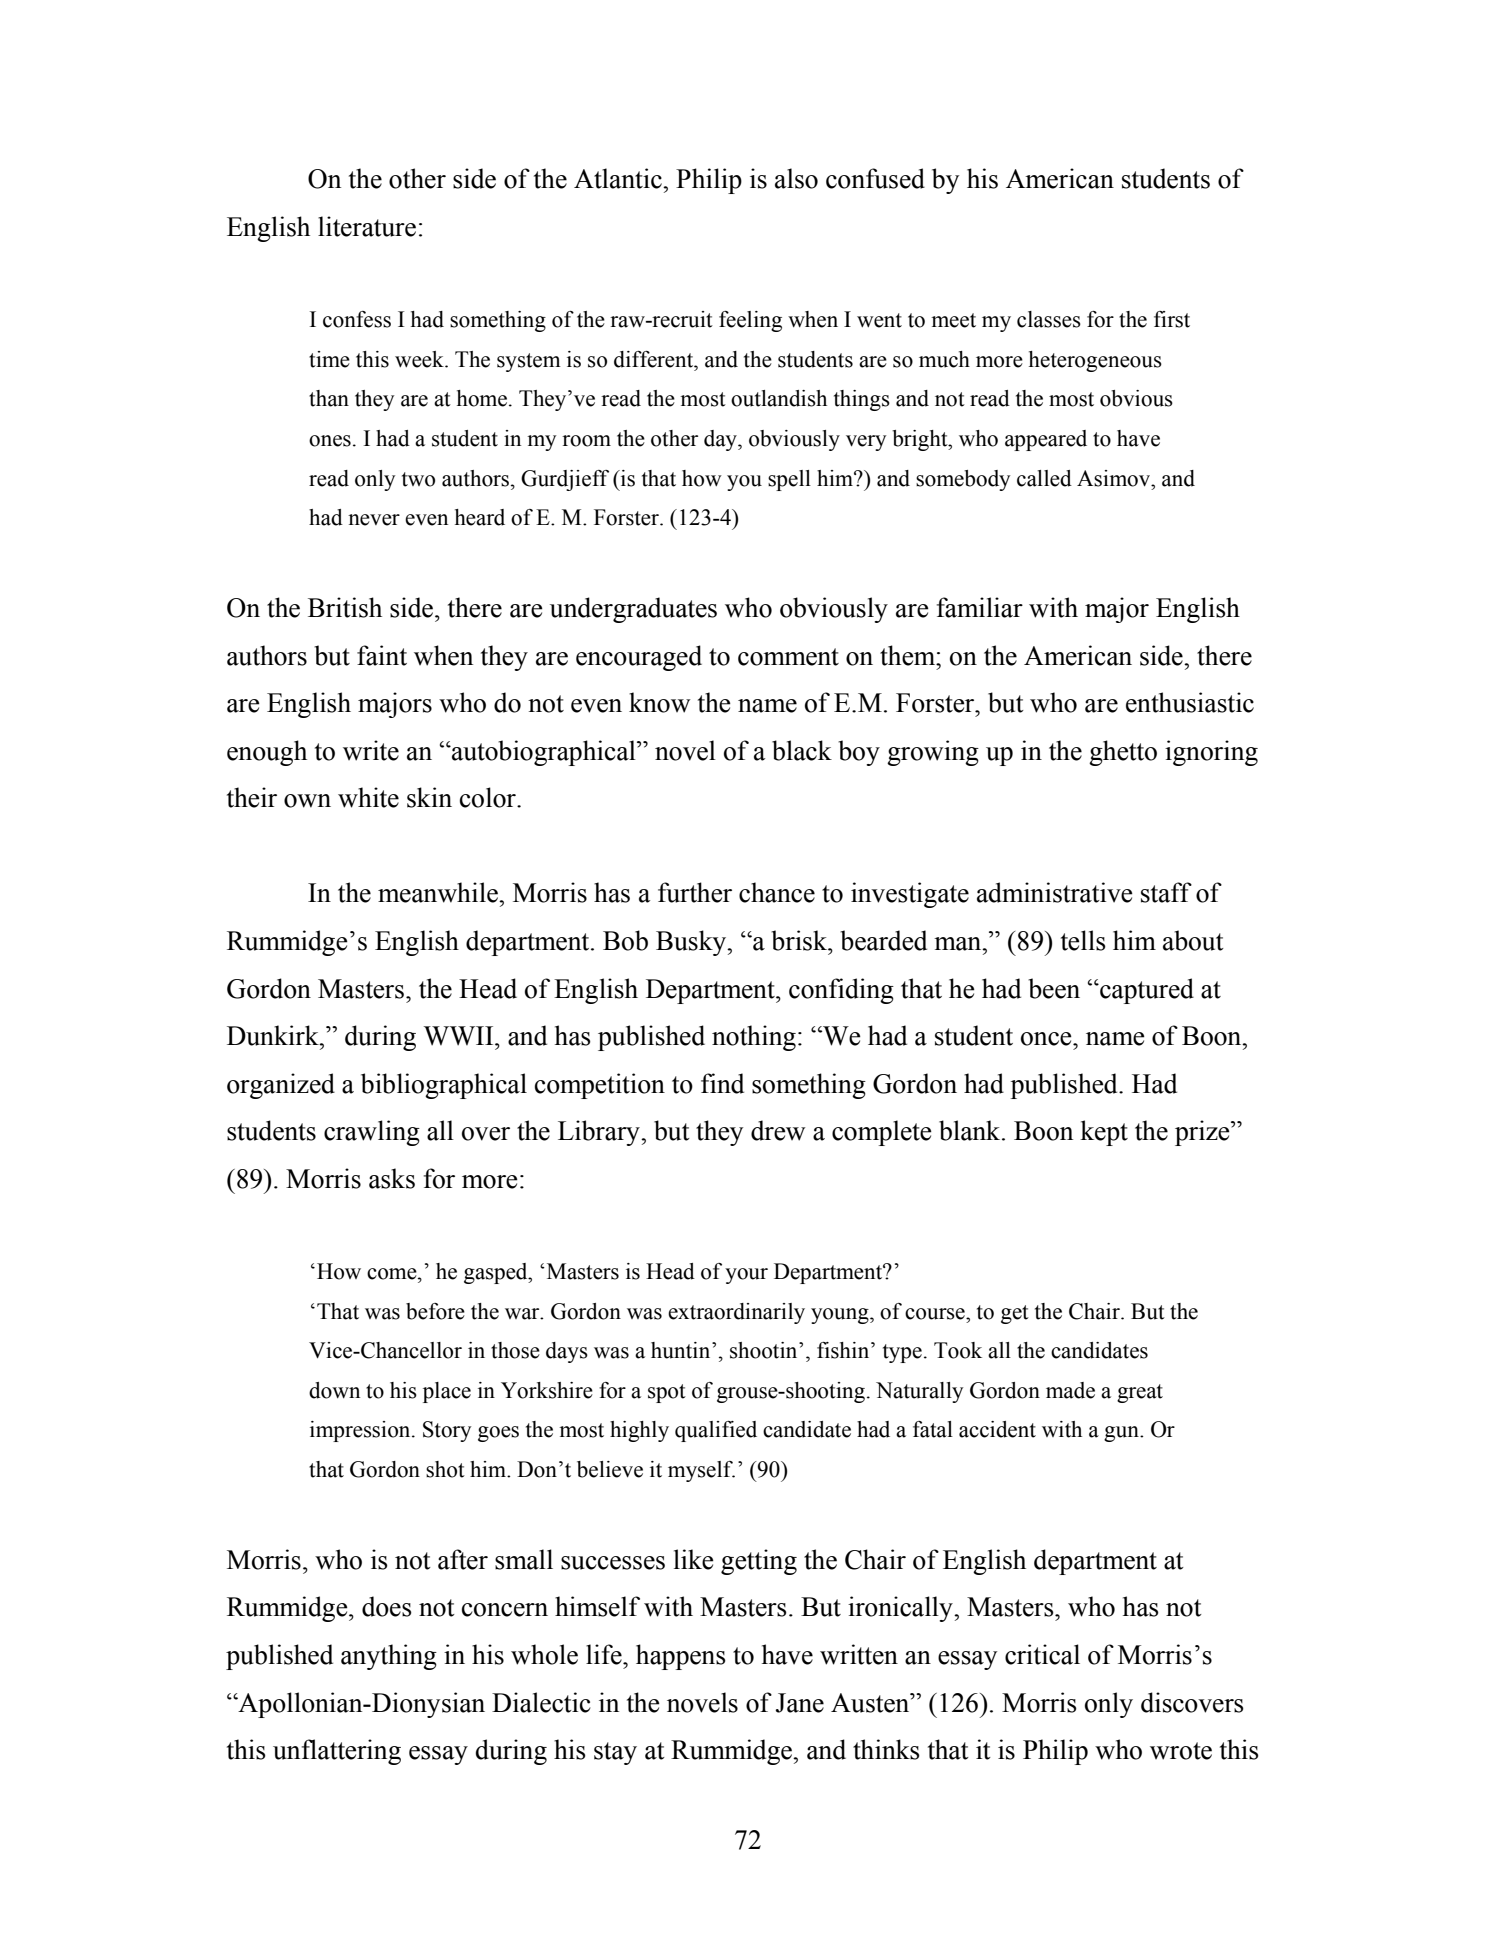 The height and width of the page is (1936, 1496). Describe the element at coordinates (980, 607) in the page. I see `familiar` at that location.
